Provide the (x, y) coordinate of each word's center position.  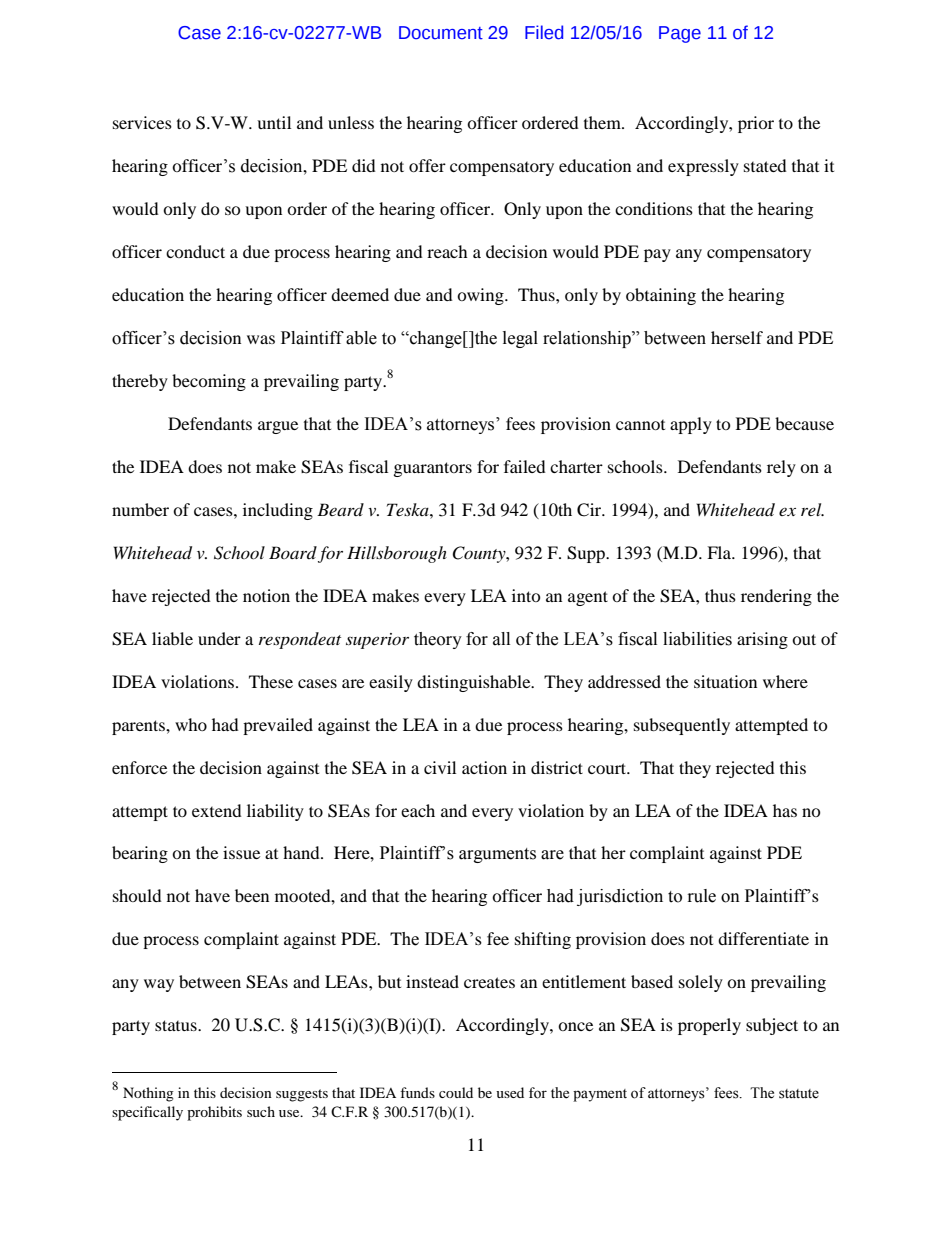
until (274, 122)
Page (680, 34)
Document (441, 33)
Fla (720, 552)
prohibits (214, 1113)
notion (266, 595)
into (526, 595)
